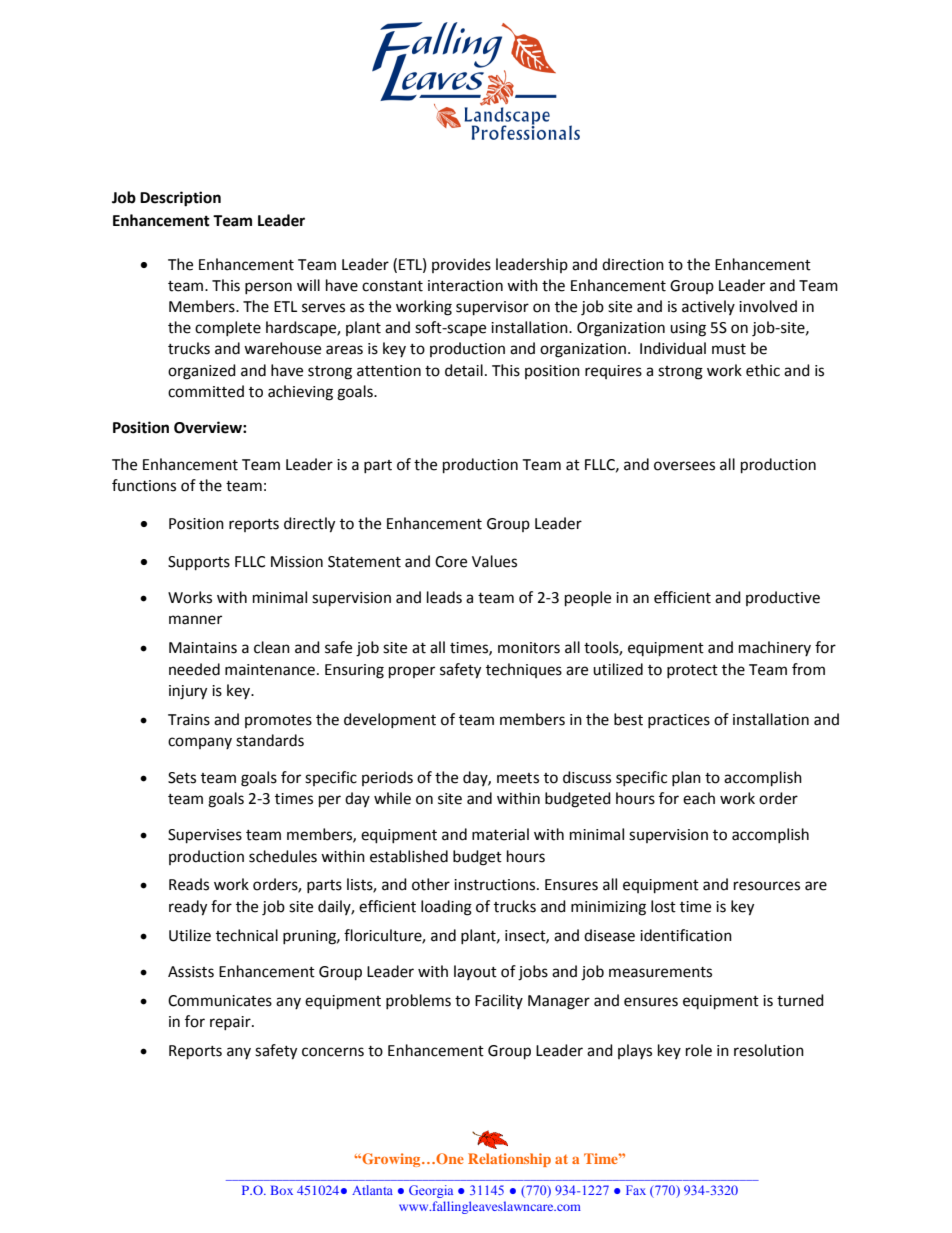  What do you see at coordinates (636, 1190) in the page?
I see `Fax` at bounding box center [636, 1190].
